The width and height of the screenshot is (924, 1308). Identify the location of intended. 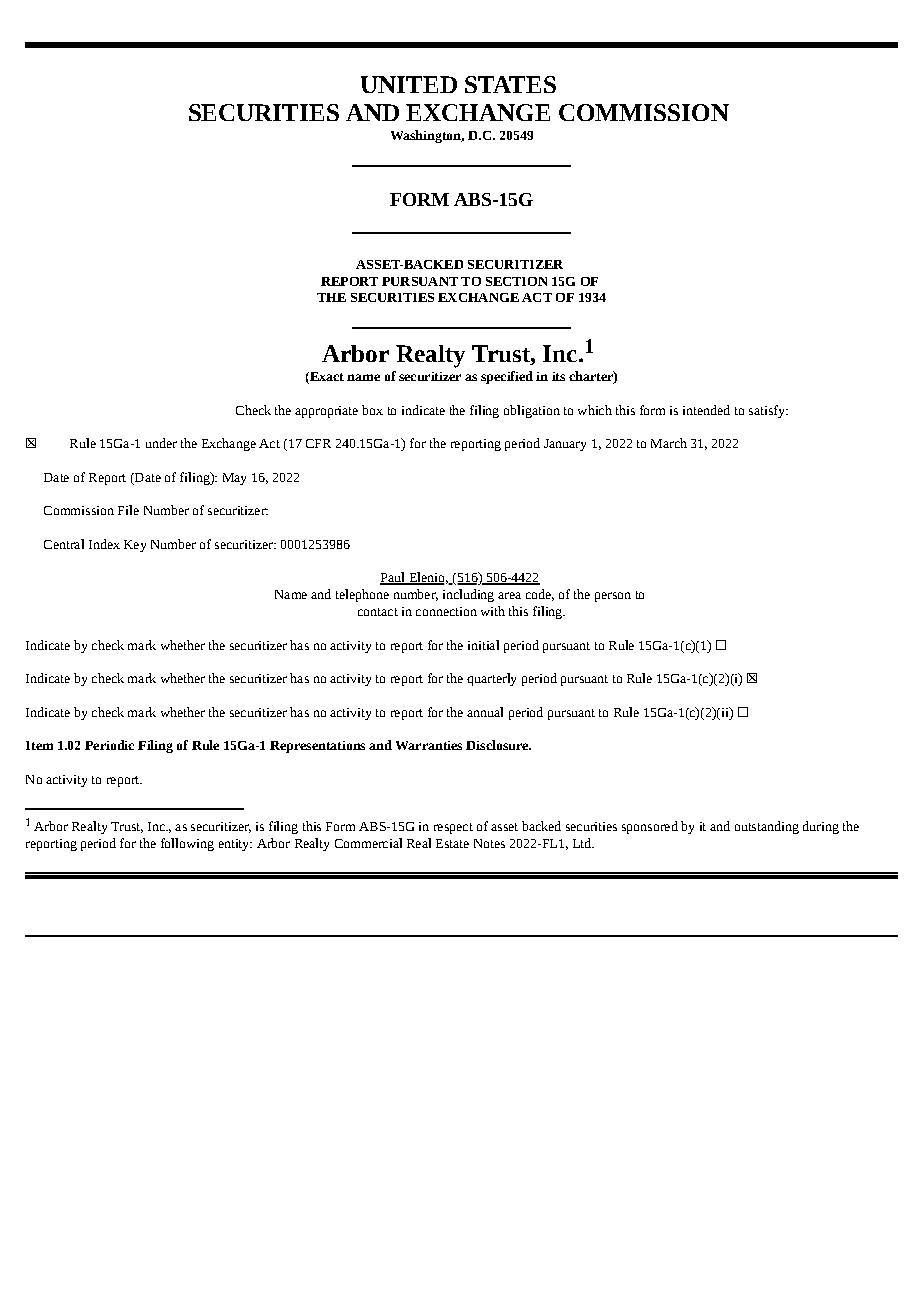
(706, 410).
